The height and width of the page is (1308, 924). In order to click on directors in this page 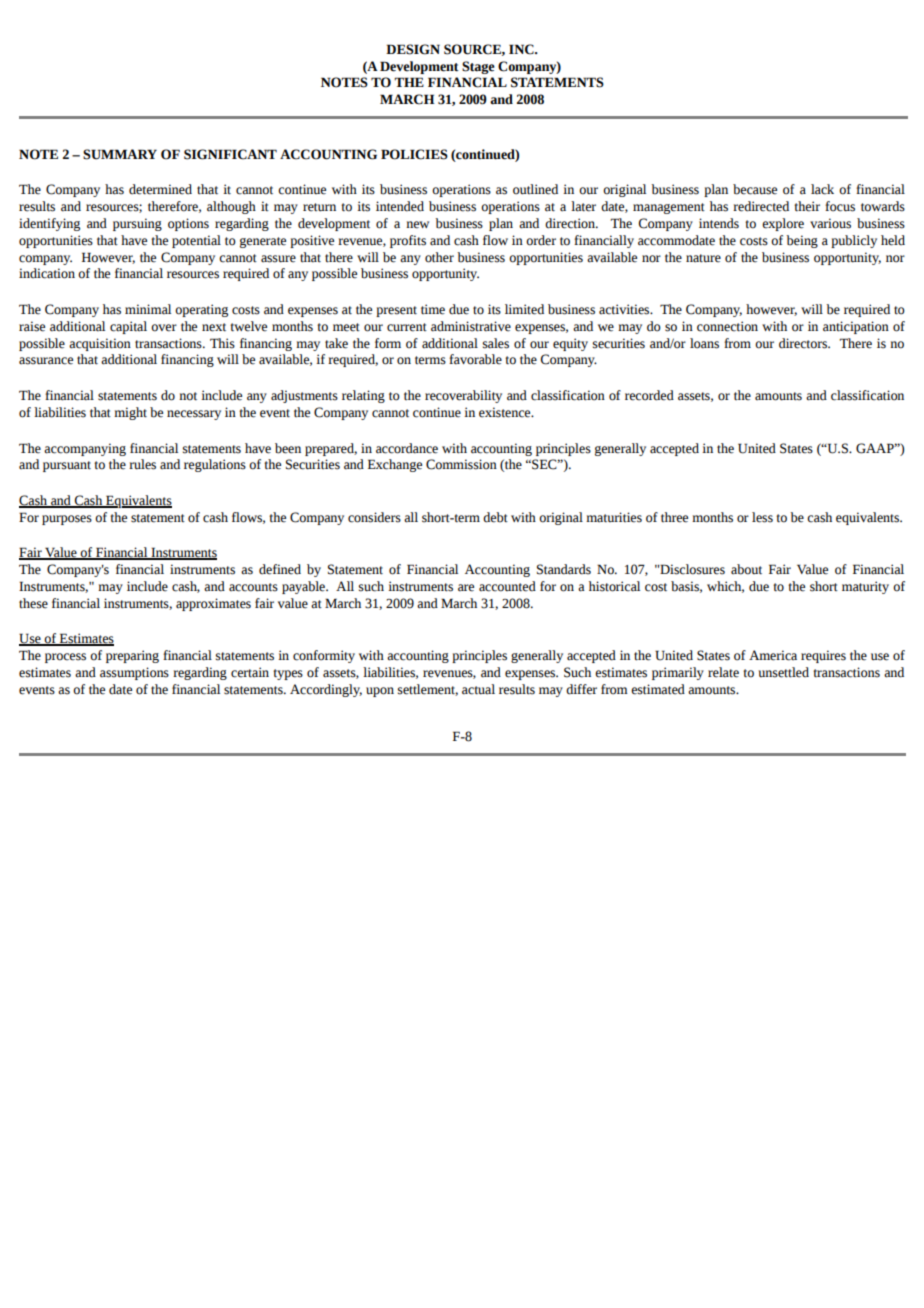, I will do `click(804, 343)`.
